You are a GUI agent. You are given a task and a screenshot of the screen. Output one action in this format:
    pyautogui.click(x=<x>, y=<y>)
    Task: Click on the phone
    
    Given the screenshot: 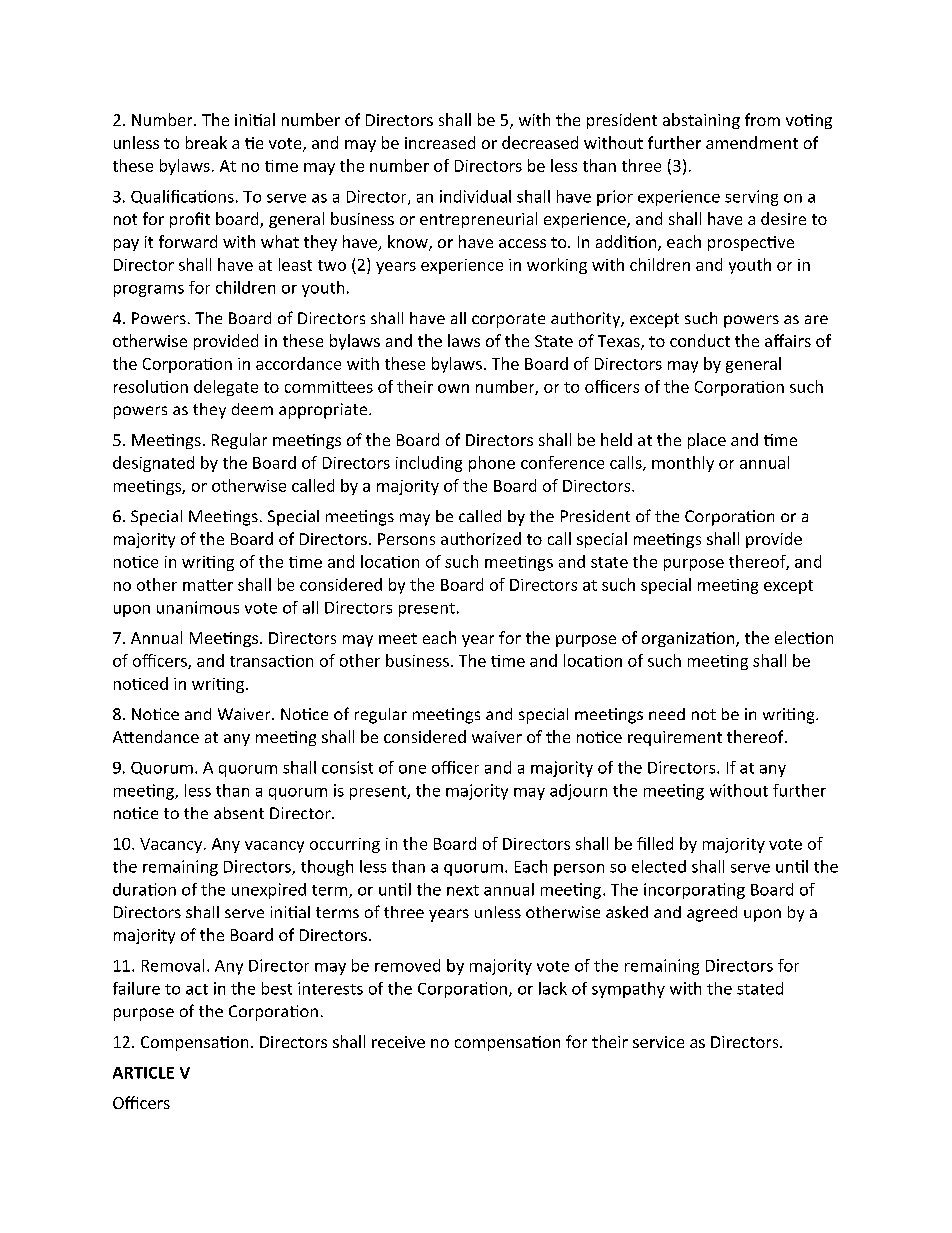 What is the action you would take?
    pyautogui.click(x=492, y=464)
